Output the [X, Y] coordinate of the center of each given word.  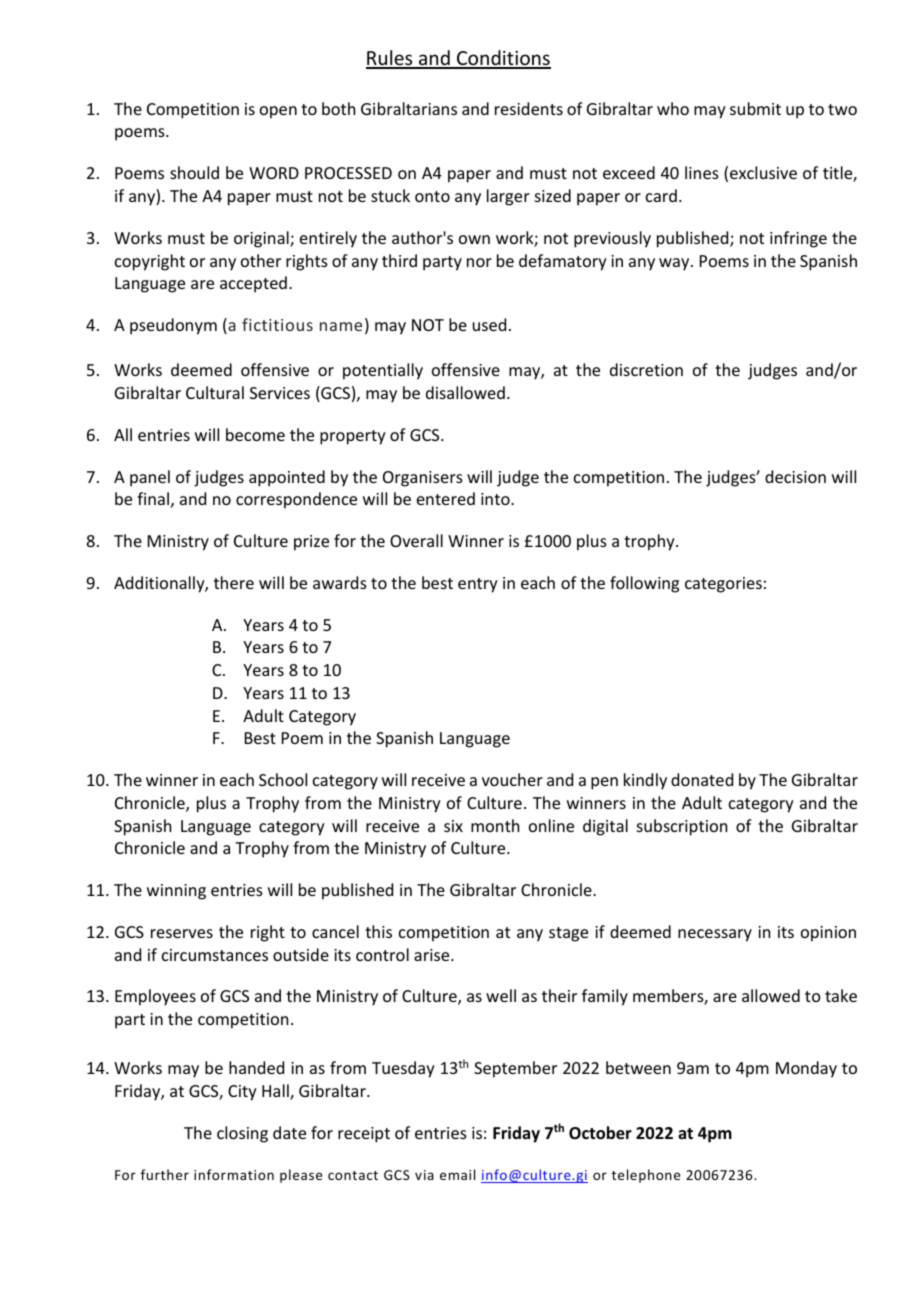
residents [529, 108]
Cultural [215, 392]
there [234, 582]
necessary [715, 935]
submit [755, 108]
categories [723, 585]
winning [176, 892]
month [495, 825]
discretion [646, 369]
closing [242, 1134]
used [489, 324]
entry [478, 585]
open [278, 112]
